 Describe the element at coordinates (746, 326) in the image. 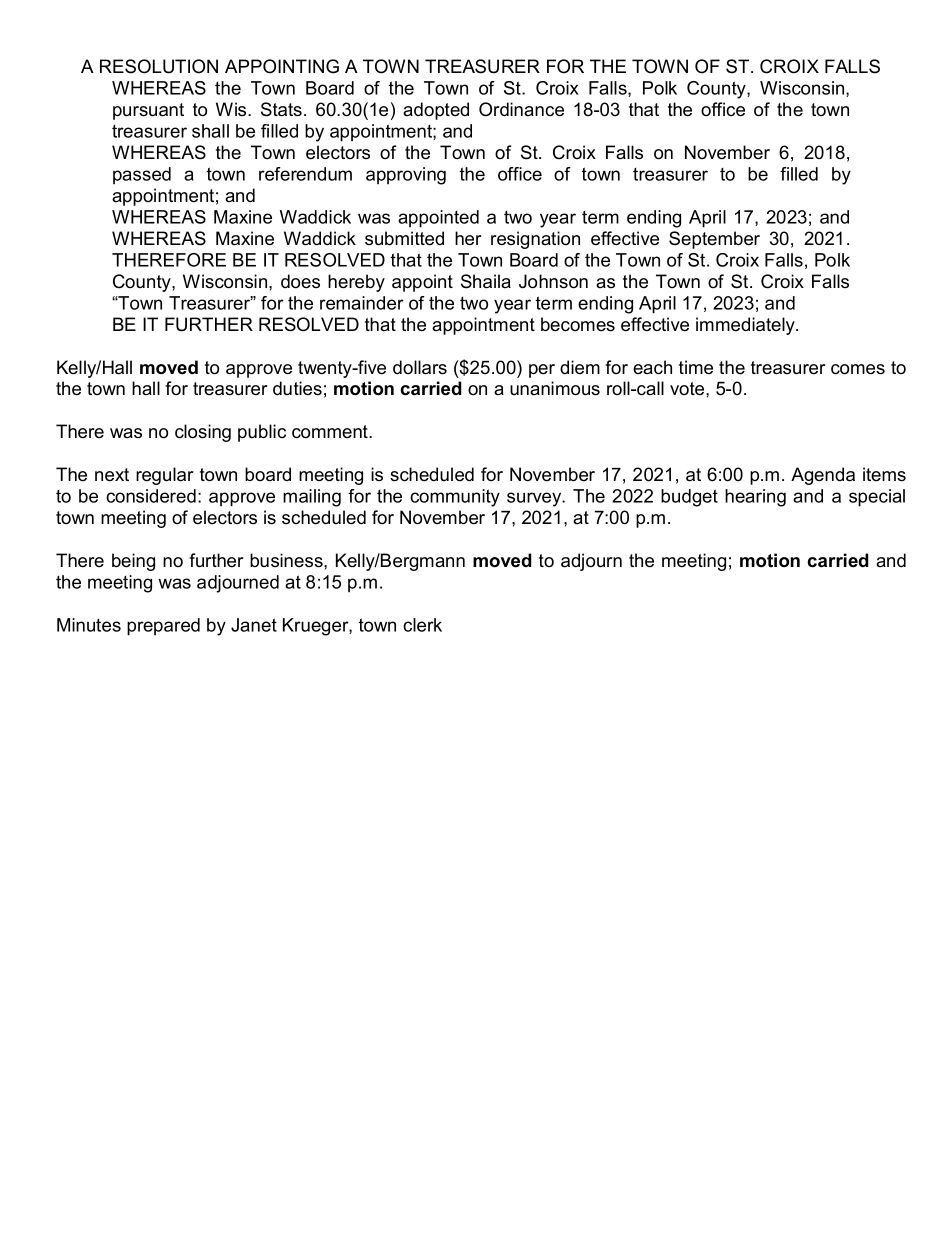

I see `immediately` at that location.
